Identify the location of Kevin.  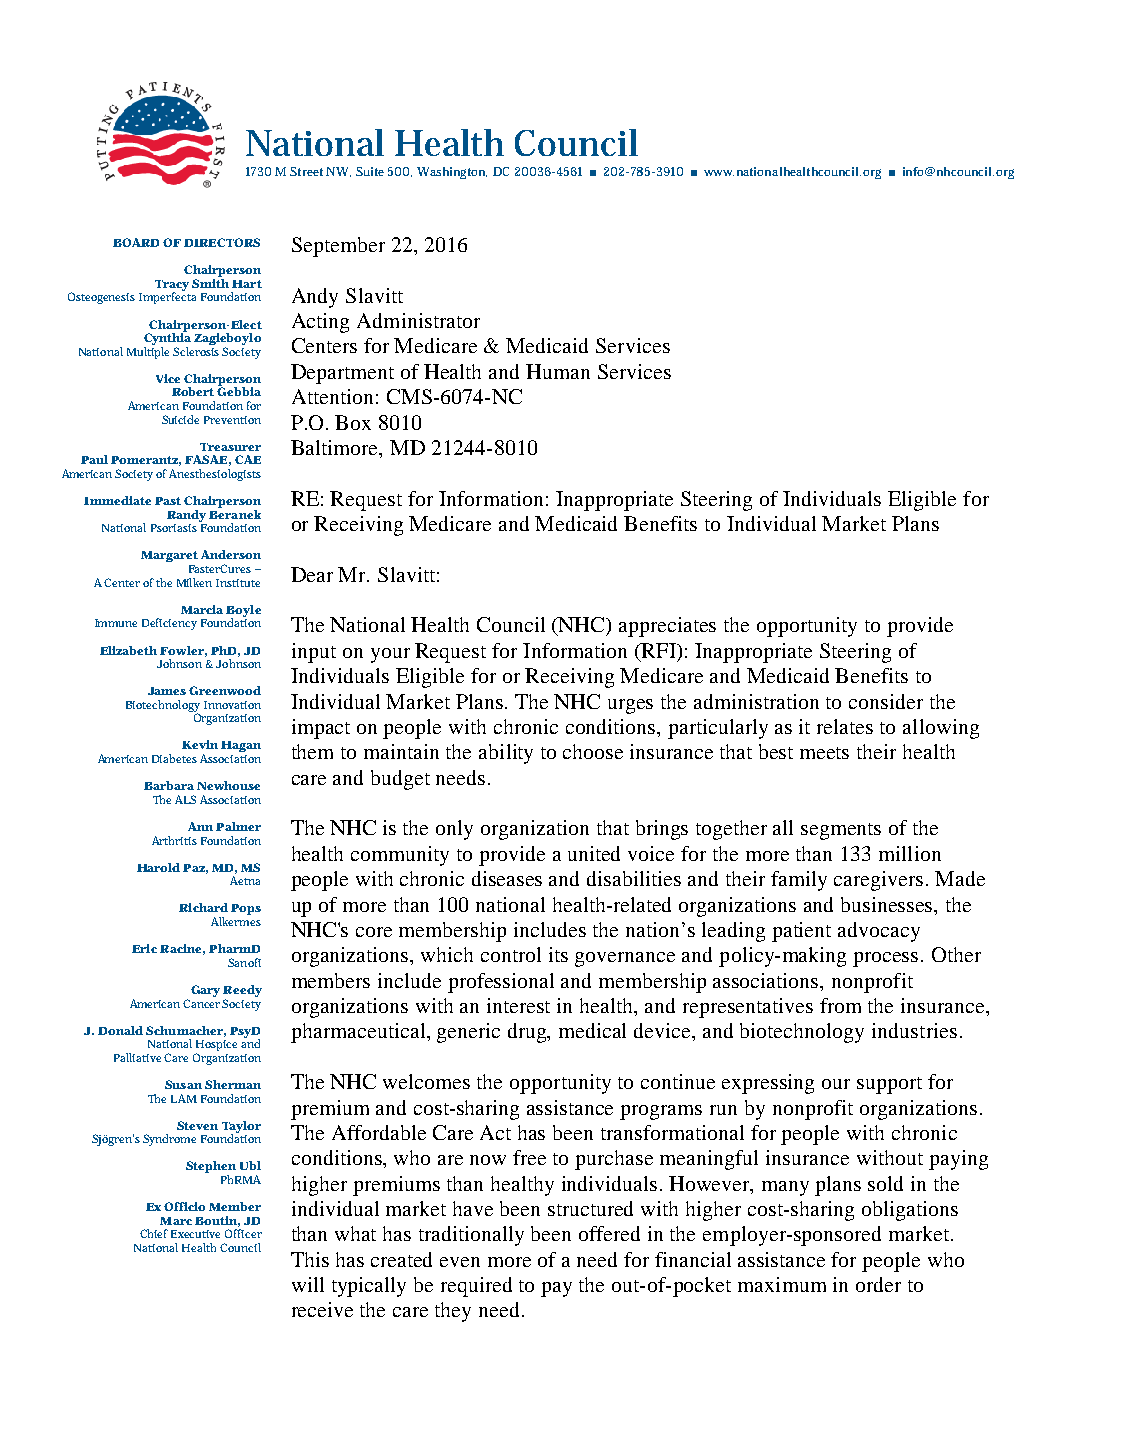
(200, 744).
